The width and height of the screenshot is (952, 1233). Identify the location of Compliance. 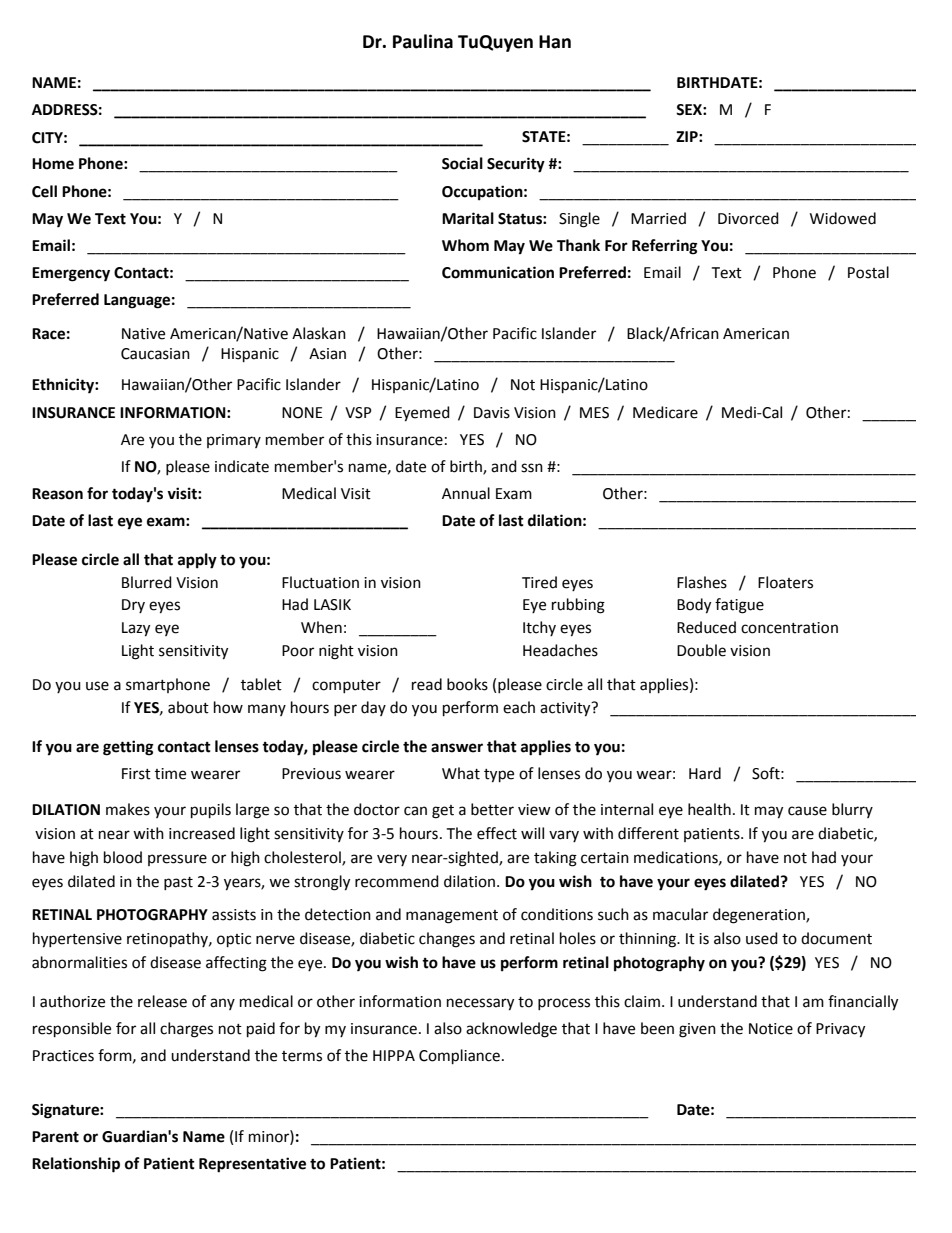
(459, 1057).
